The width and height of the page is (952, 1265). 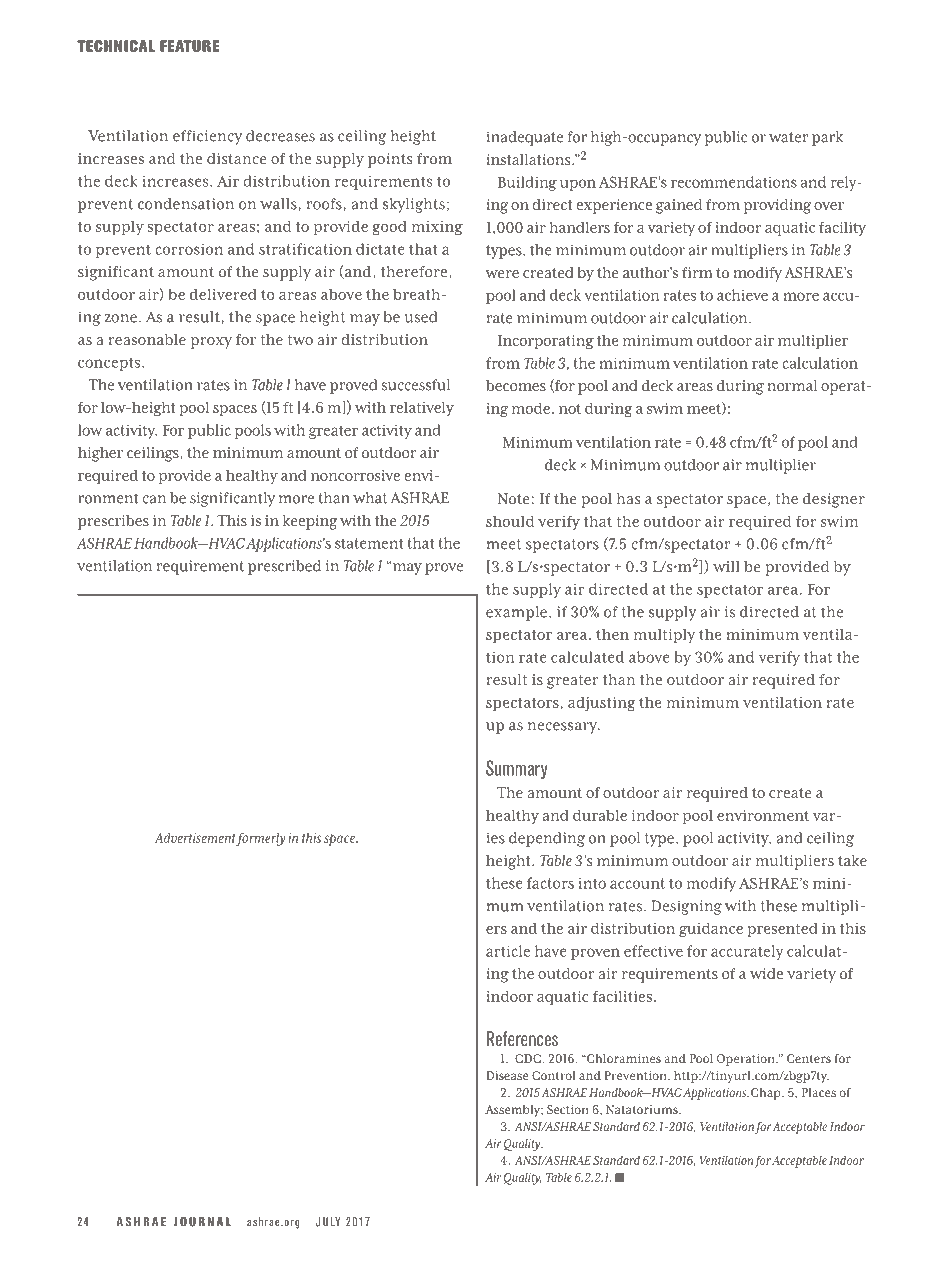 What do you see at coordinates (819, 1092) in the page?
I see `Places` at bounding box center [819, 1092].
